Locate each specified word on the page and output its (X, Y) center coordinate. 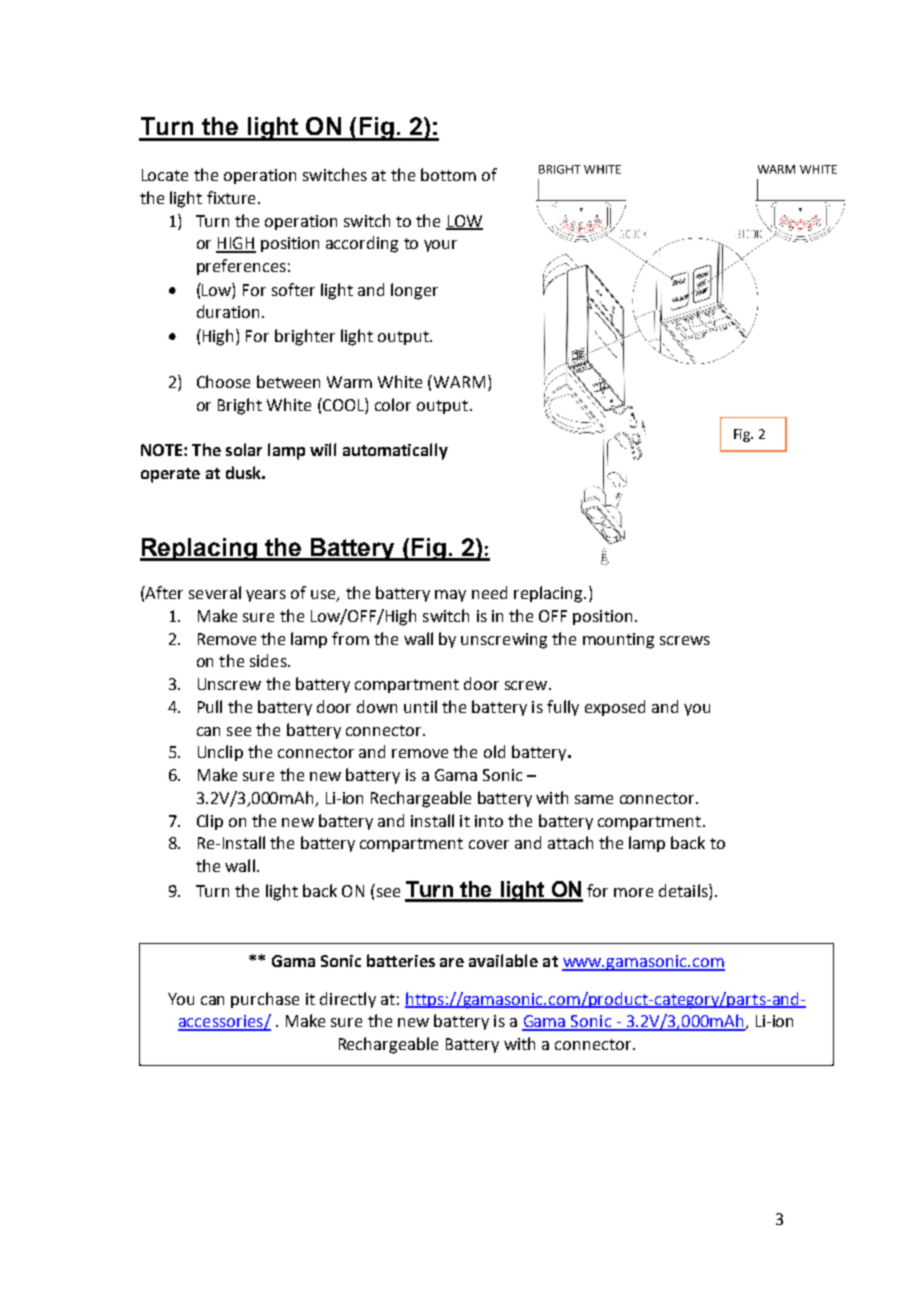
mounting (618, 641)
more (633, 892)
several (215, 592)
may (450, 596)
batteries (401, 960)
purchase (265, 1000)
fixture (231, 197)
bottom (448, 174)
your (440, 246)
